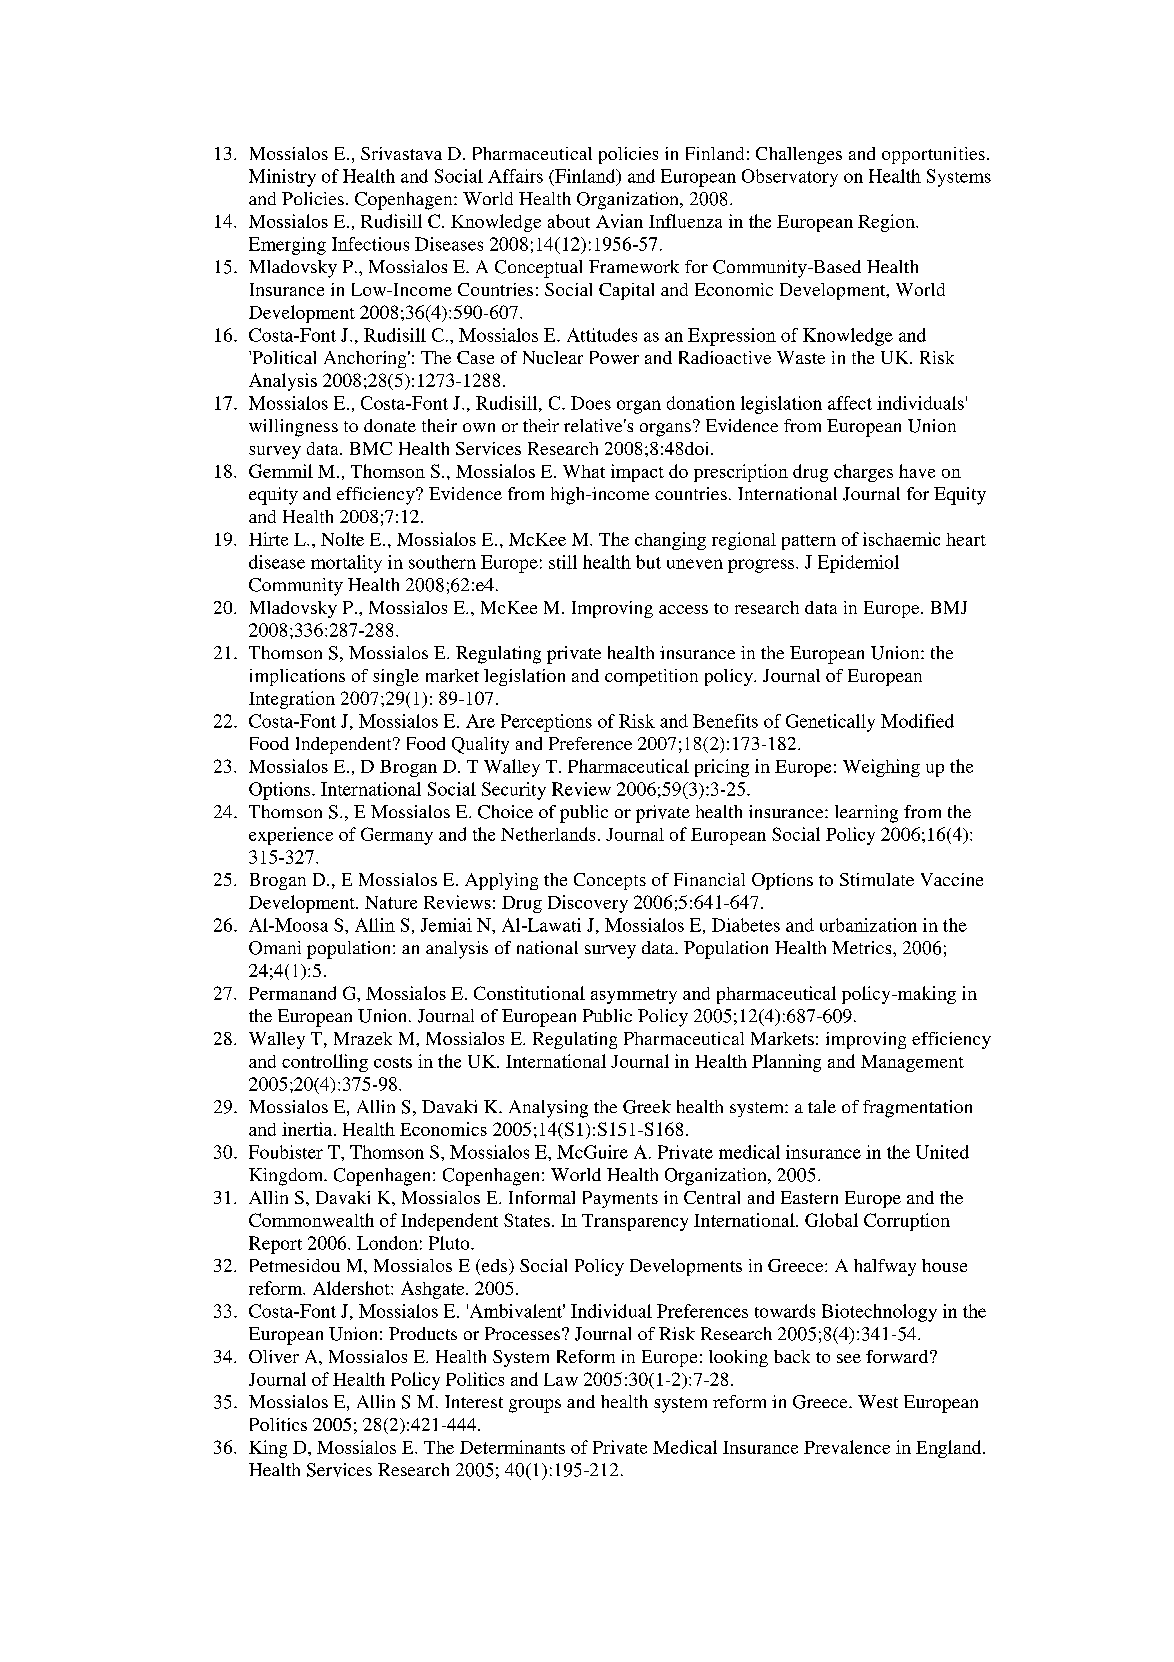 Image resolution: width=1174 pixels, height=1662 pixels. Describe the element at coordinates (397, 836) in the page. I see `Germany` at that location.
